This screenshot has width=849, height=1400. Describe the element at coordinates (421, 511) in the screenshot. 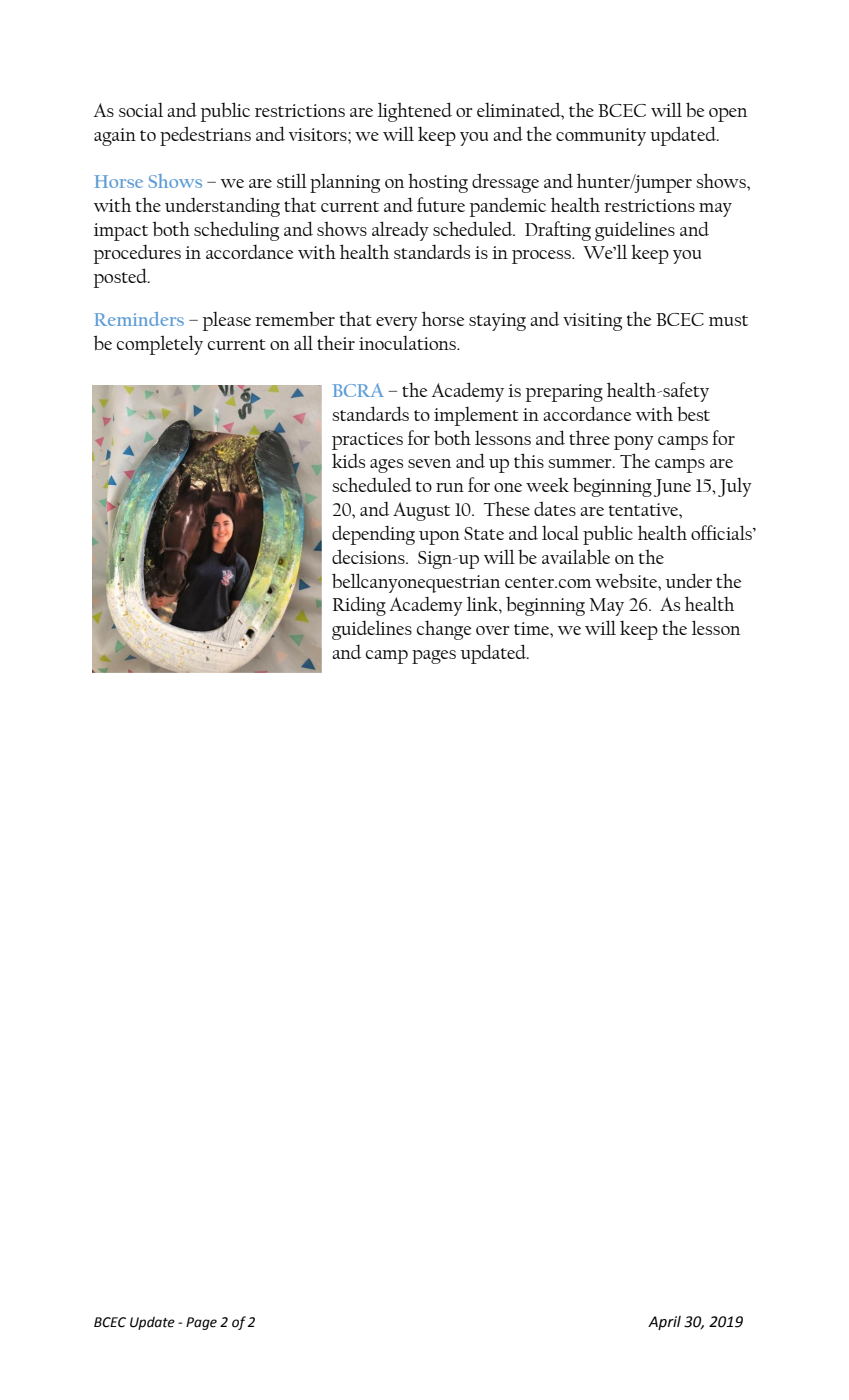

I see `August` at that location.
